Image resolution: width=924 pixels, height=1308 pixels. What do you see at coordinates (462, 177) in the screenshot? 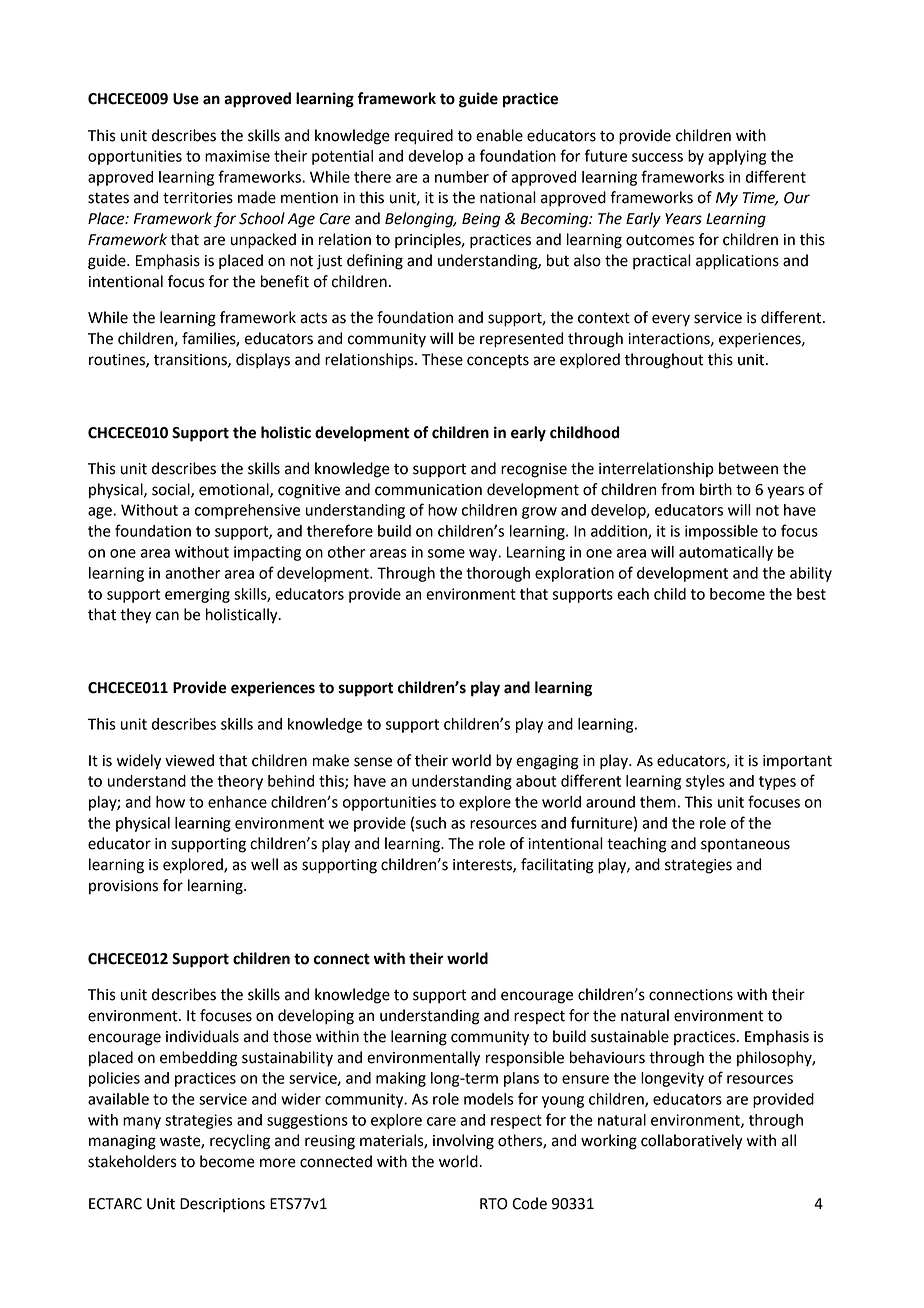
I see `number` at bounding box center [462, 177].
